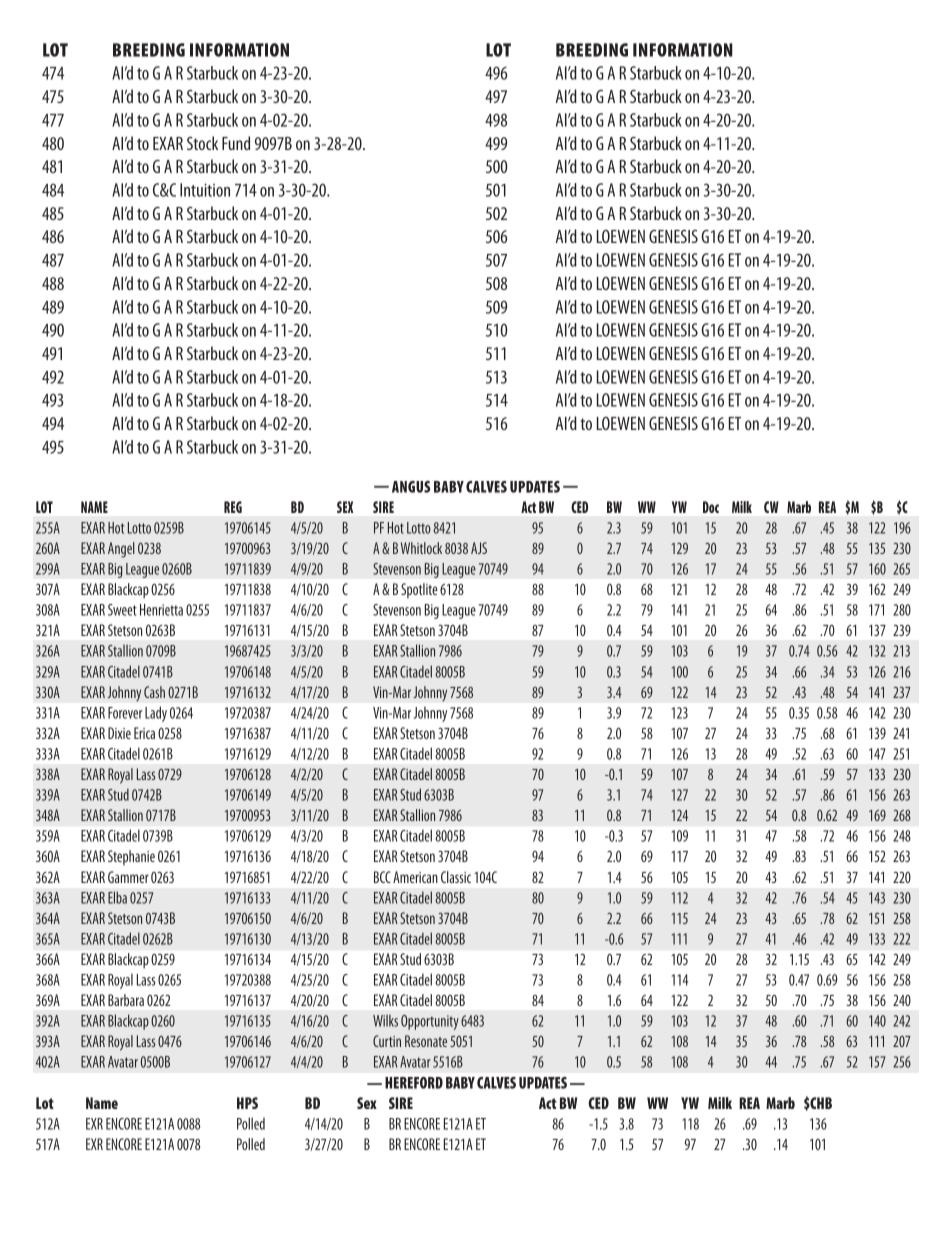 This image has width=952, height=1233. Describe the element at coordinates (421, 548) in the image. I see `Whitlock` at that location.
